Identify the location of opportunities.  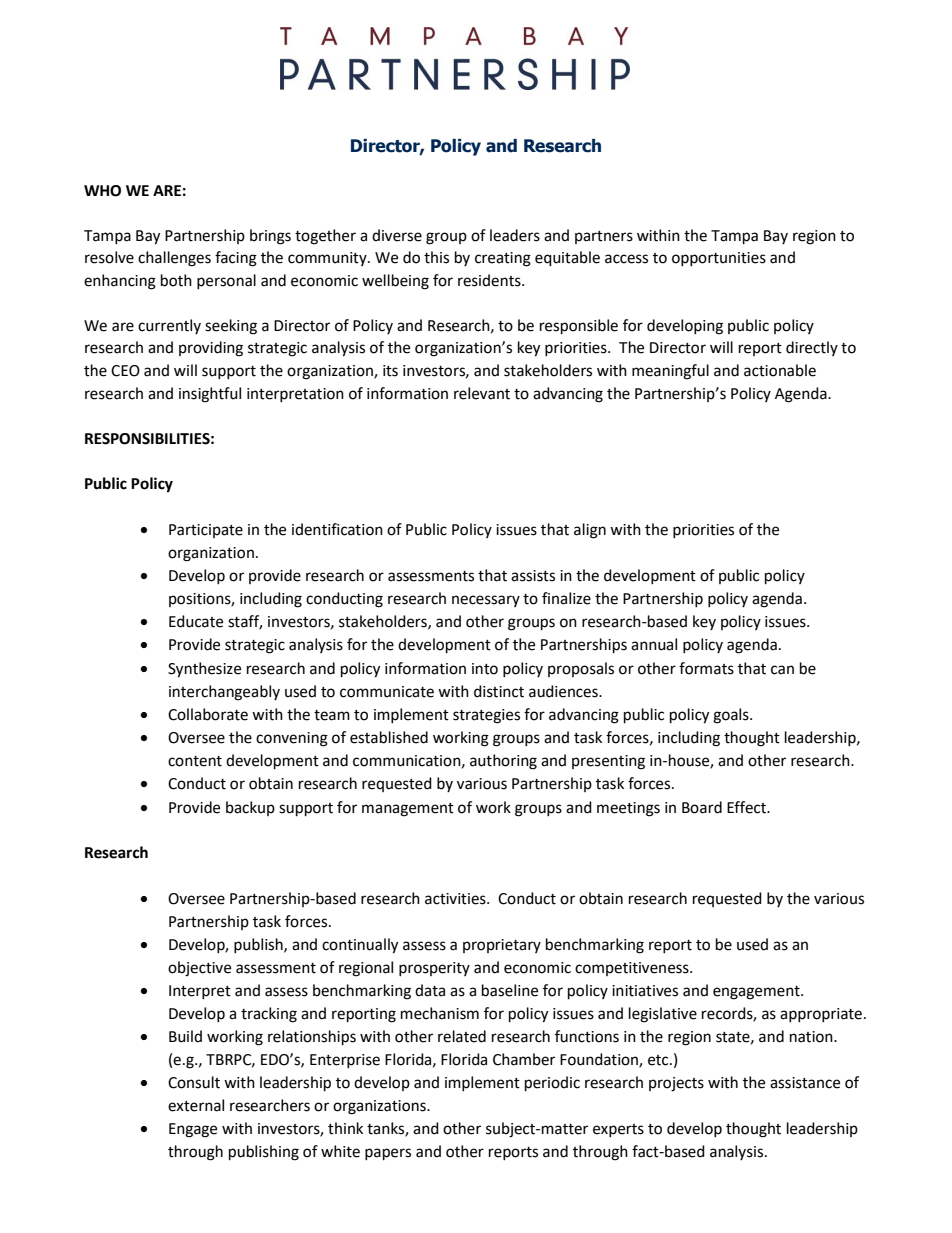
(719, 259).
